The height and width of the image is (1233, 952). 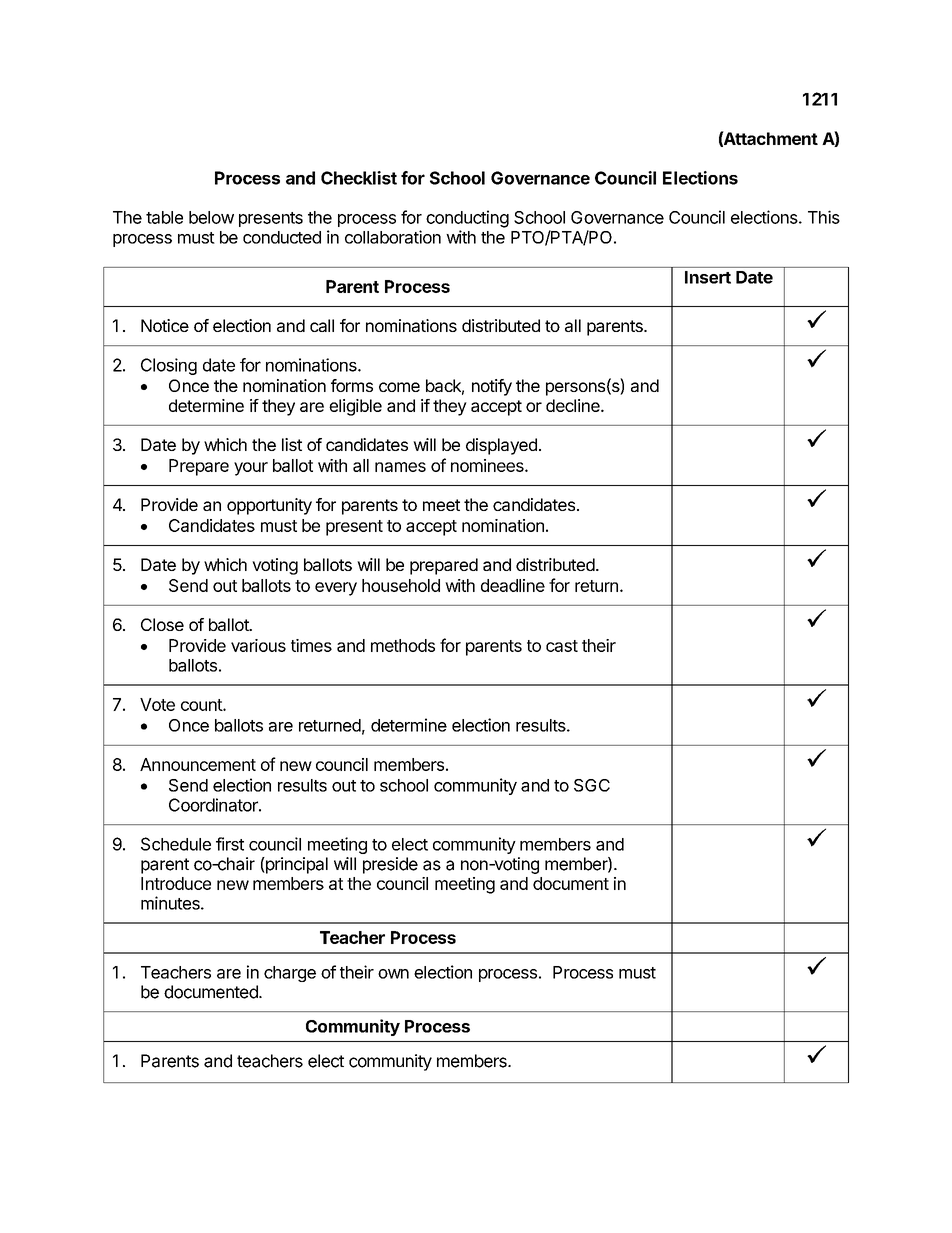 I want to click on nominees, so click(x=488, y=465).
